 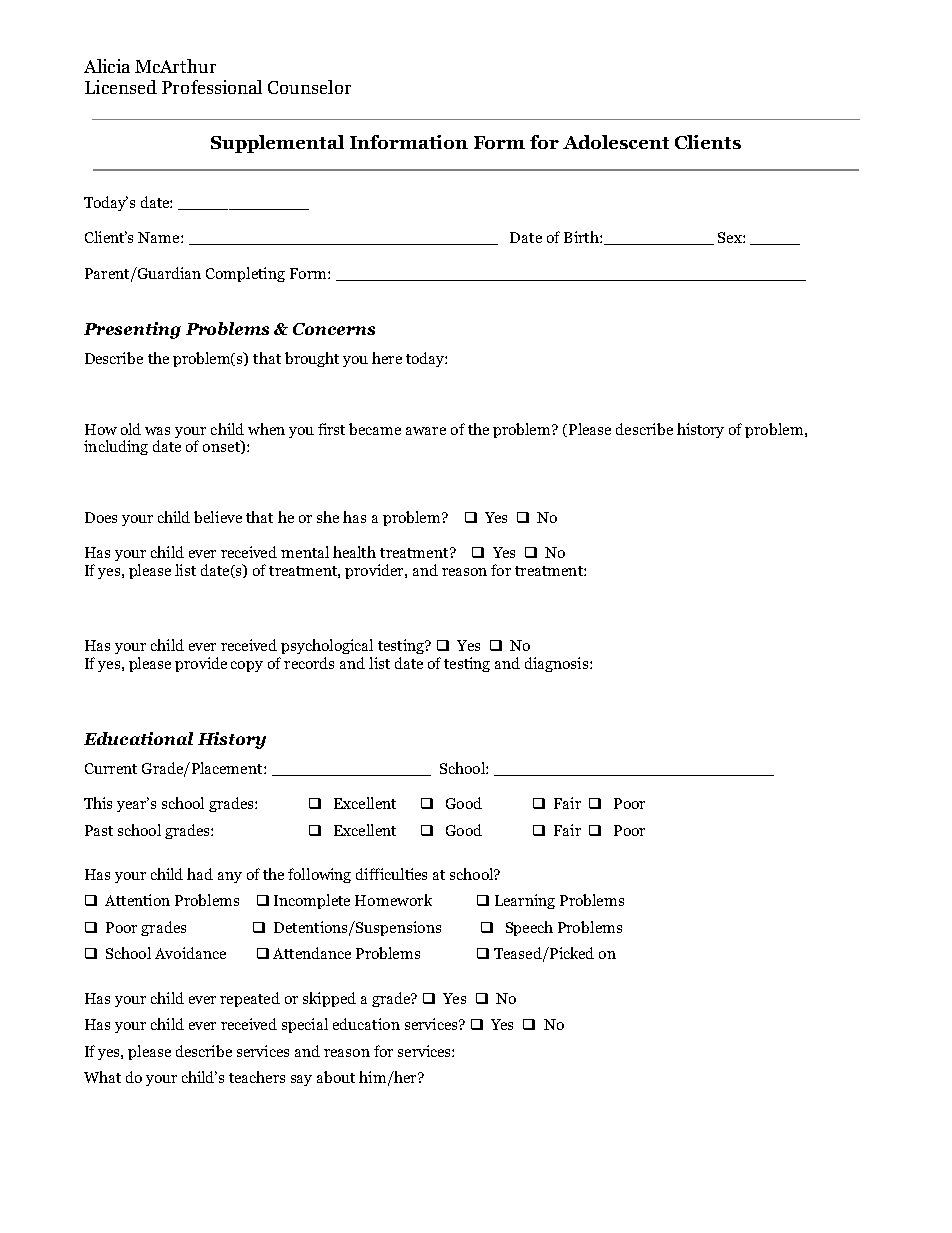 I want to click on health, so click(x=354, y=552).
